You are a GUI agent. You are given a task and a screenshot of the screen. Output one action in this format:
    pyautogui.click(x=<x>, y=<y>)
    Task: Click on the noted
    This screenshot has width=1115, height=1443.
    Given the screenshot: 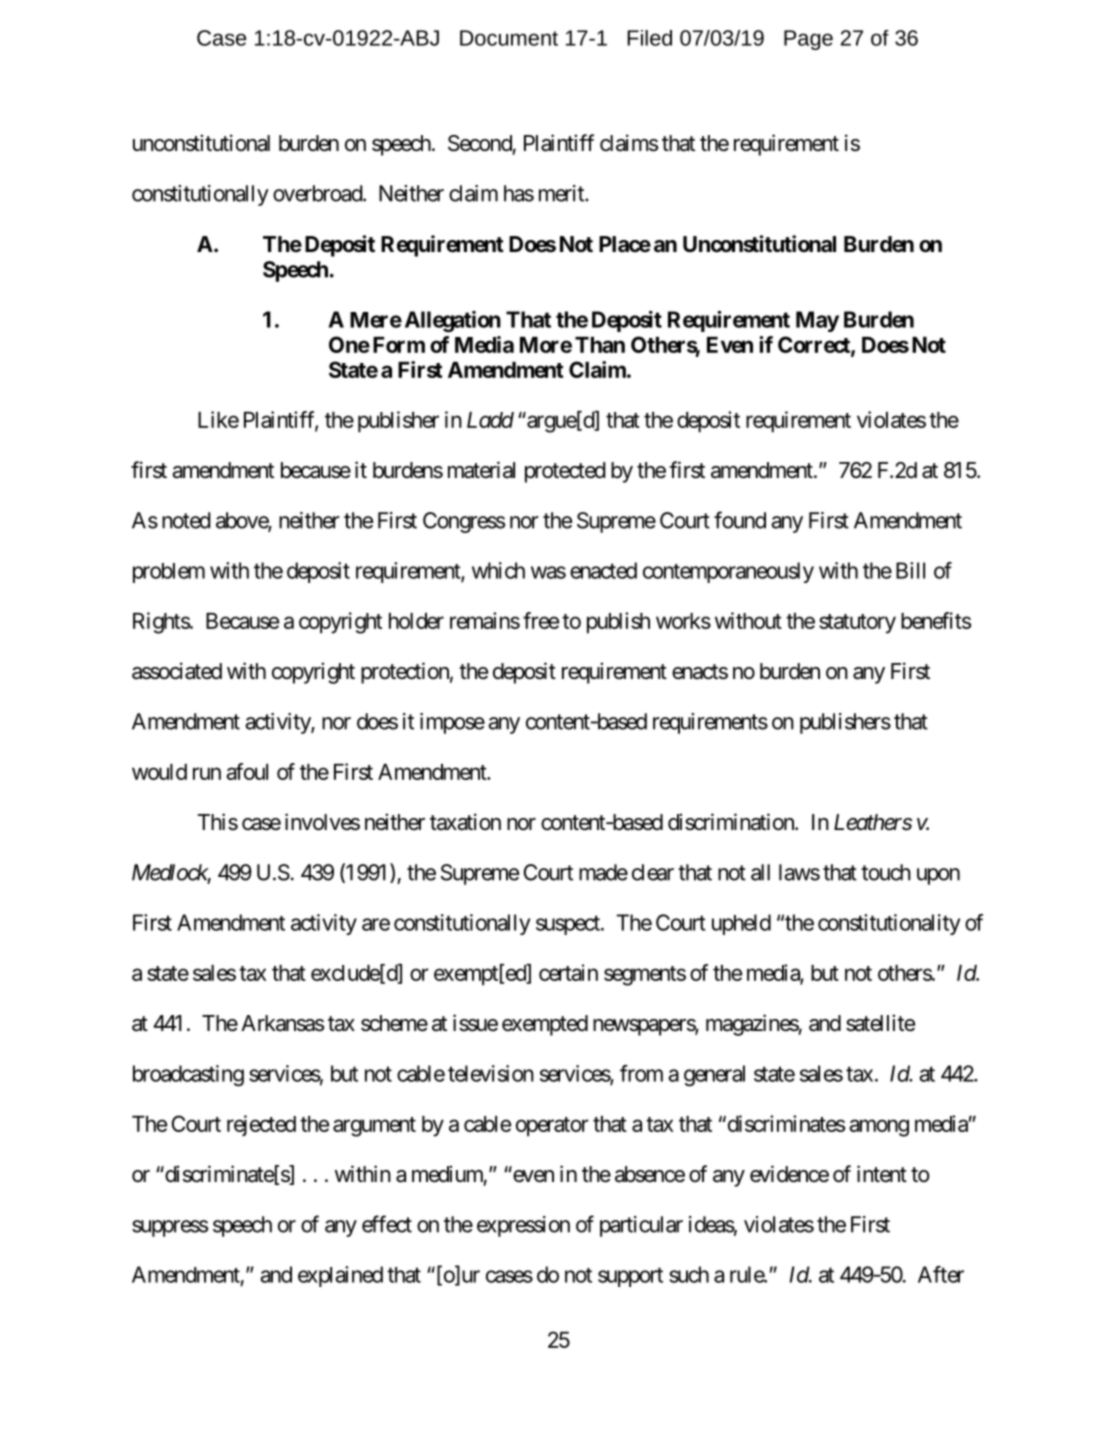 What is the action you would take?
    pyautogui.click(x=186, y=520)
